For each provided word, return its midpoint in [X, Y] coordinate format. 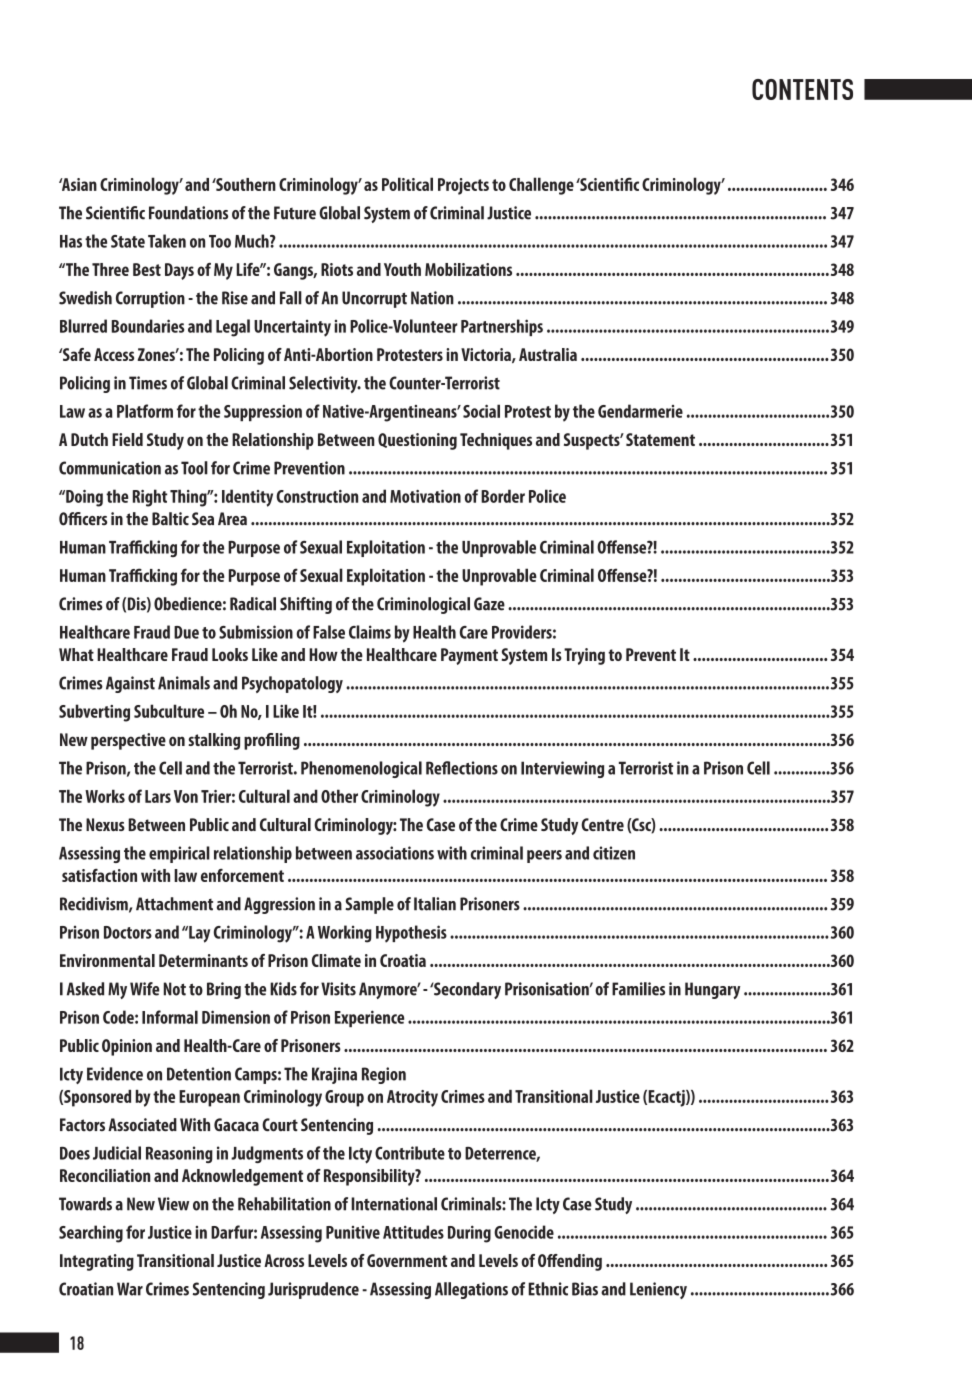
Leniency [658, 1290]
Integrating [97, 1262]
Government [407, 1260]
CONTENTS [802, 89]
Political [407, 184]
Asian [78, 184]
